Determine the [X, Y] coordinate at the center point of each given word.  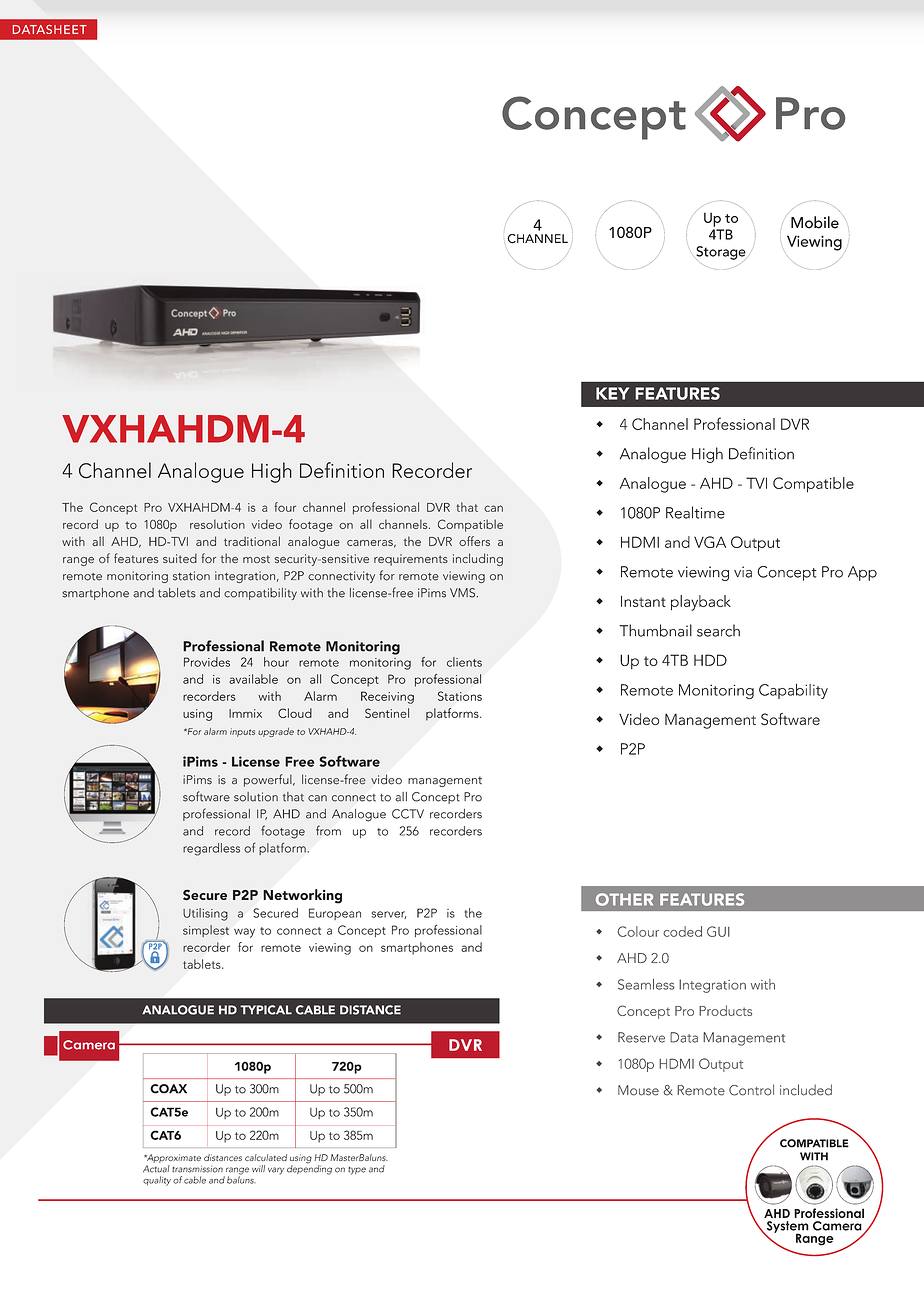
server [389, 915]
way [244, 933]
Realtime [695, 512]
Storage [721, 253]
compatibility [260, 594]
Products [725, 1010]
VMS [463, 593]
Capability [793, 691]
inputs [242, 732]
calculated [266, 1157]
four [285, 507]
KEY [612, 393]
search [718, 630]
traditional [252, 541]
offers [474, 541]
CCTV [408, 814]
